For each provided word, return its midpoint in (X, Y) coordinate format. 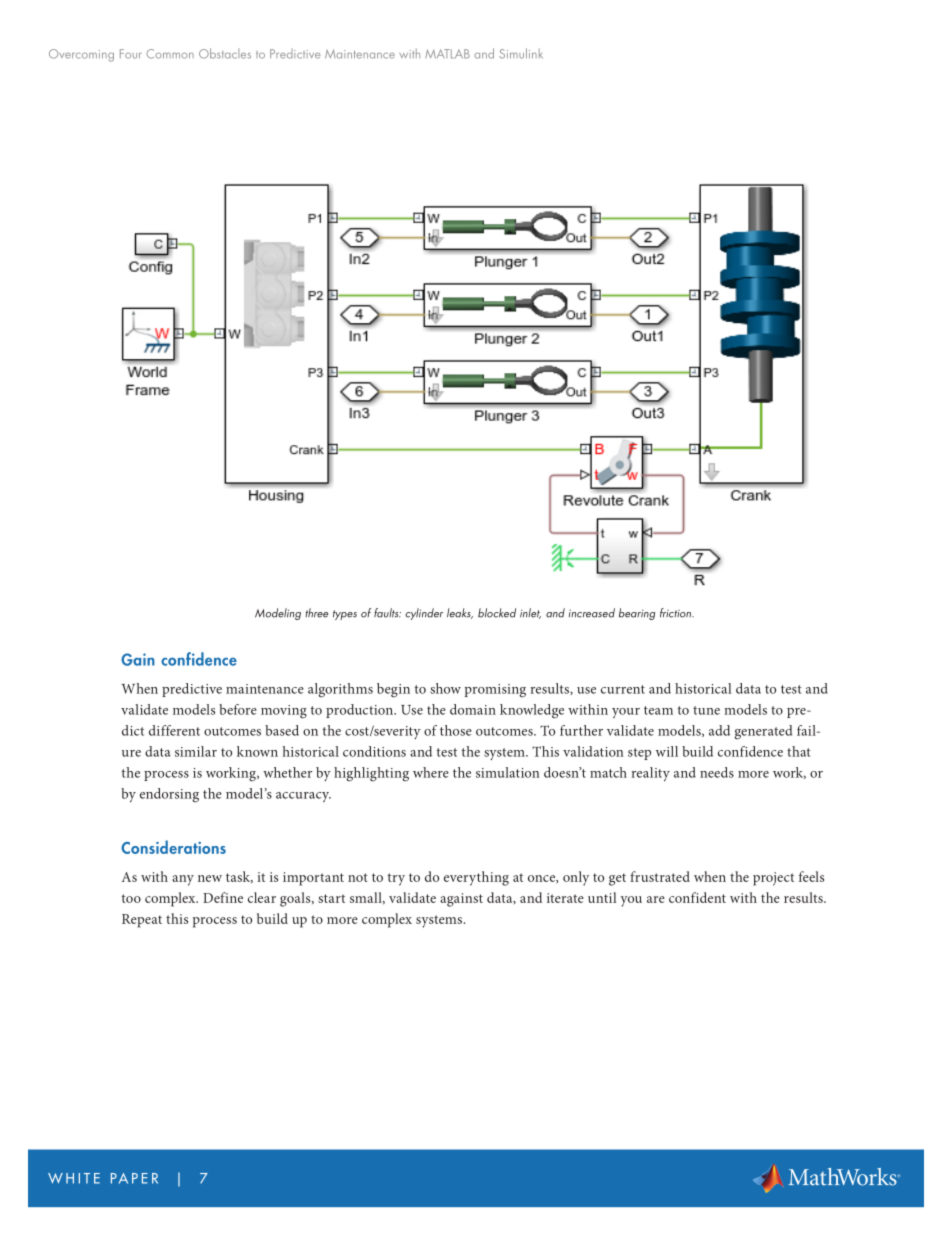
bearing (637, 614)
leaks (460, 613)
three (316, 613)
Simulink (521, 53)
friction (677, 613)
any (183, 880)
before (238, 709)
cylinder (424, 614)
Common (170, 54)
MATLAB (447, 54)
